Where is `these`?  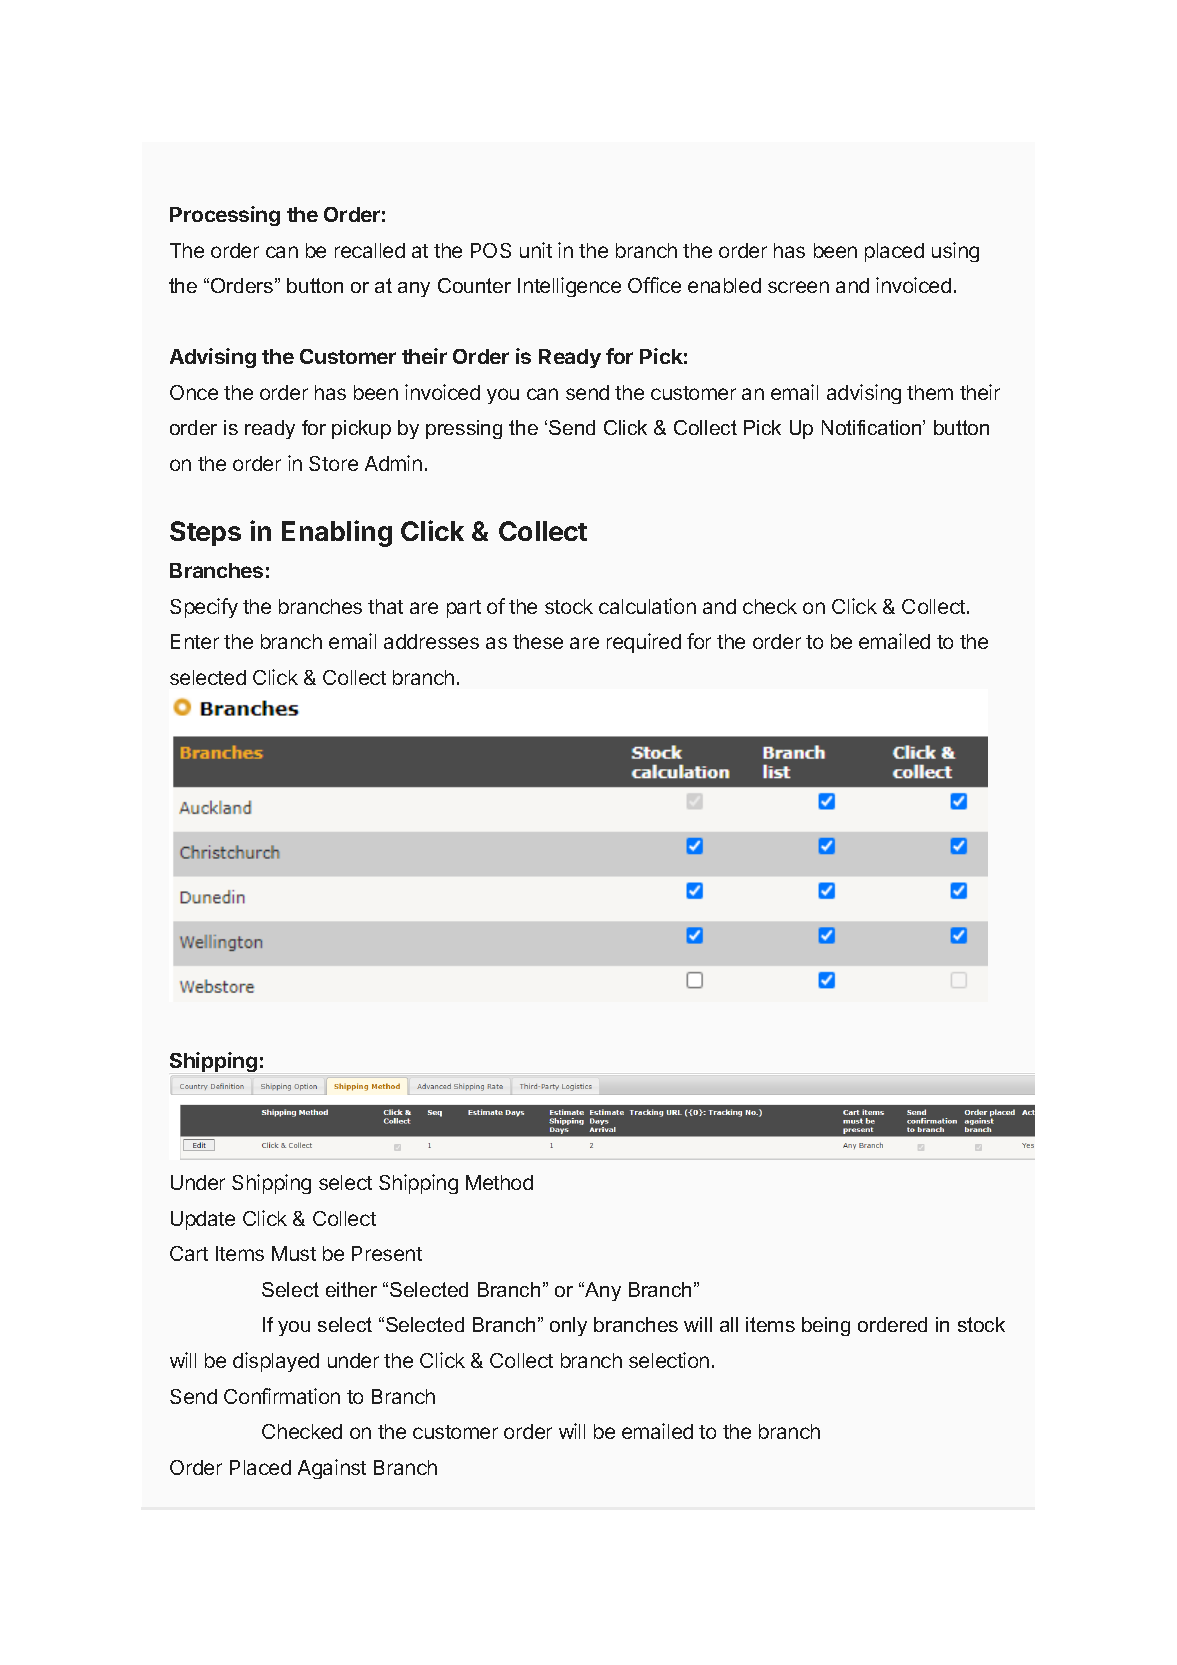 these is located at coordinates (538, 641).
